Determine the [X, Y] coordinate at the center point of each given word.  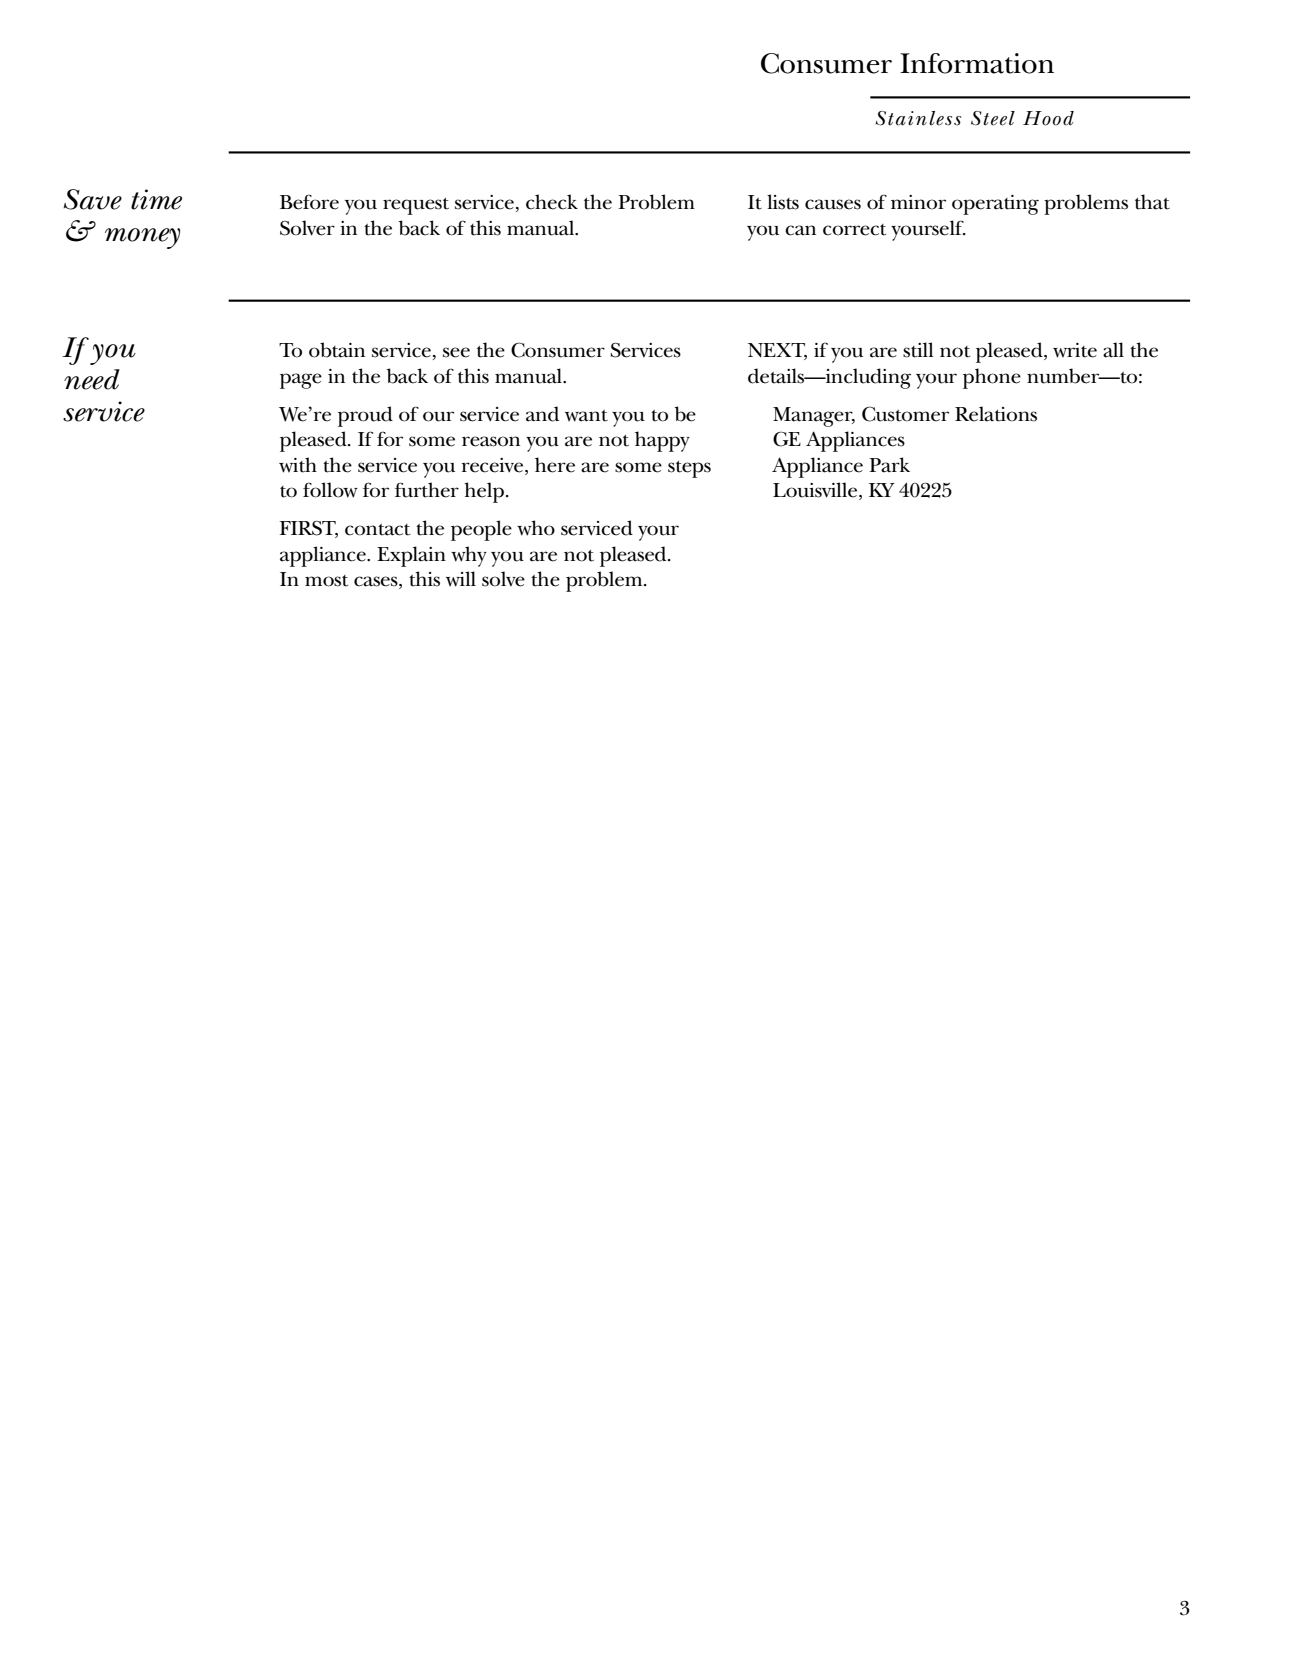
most [326, 581]
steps [689, 469]
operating [995, 205]
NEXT [777, 351]
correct [854, 230]
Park [889, 465]
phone [992, 378]
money [142, 238]
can [800, 230]
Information [977, 63]
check [552, 202]
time [156, 199]
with [298, 465]
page [301, 381]
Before [309, 202]
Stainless [918, 118]
